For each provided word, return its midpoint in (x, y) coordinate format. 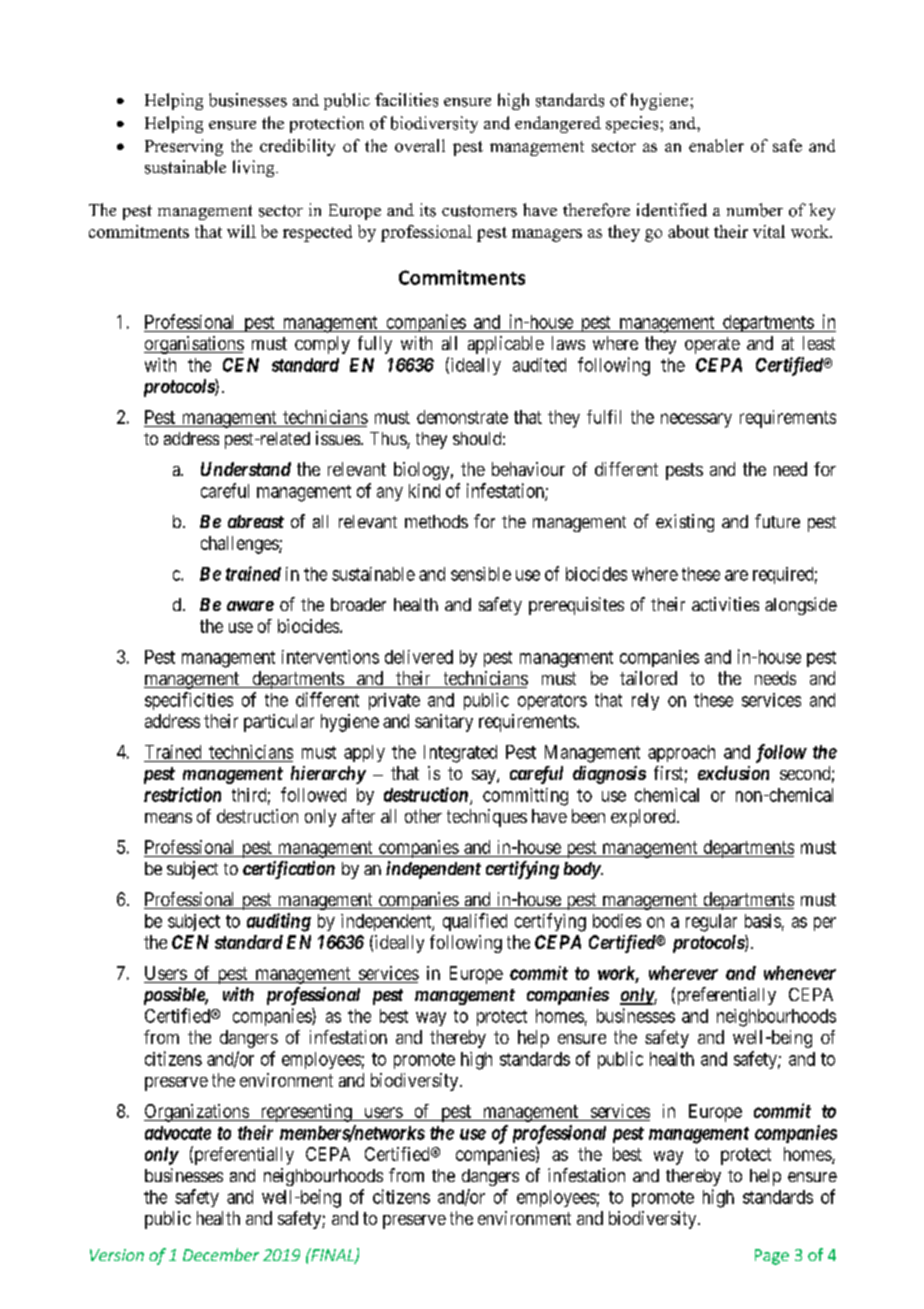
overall (420, 145)
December (221, 1254)
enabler (716, 145)
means (168, 818)
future (777, 521)
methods (436, 521)
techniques (487, 818)
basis (763, 921)
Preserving (184, 147)
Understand (246, 469)
